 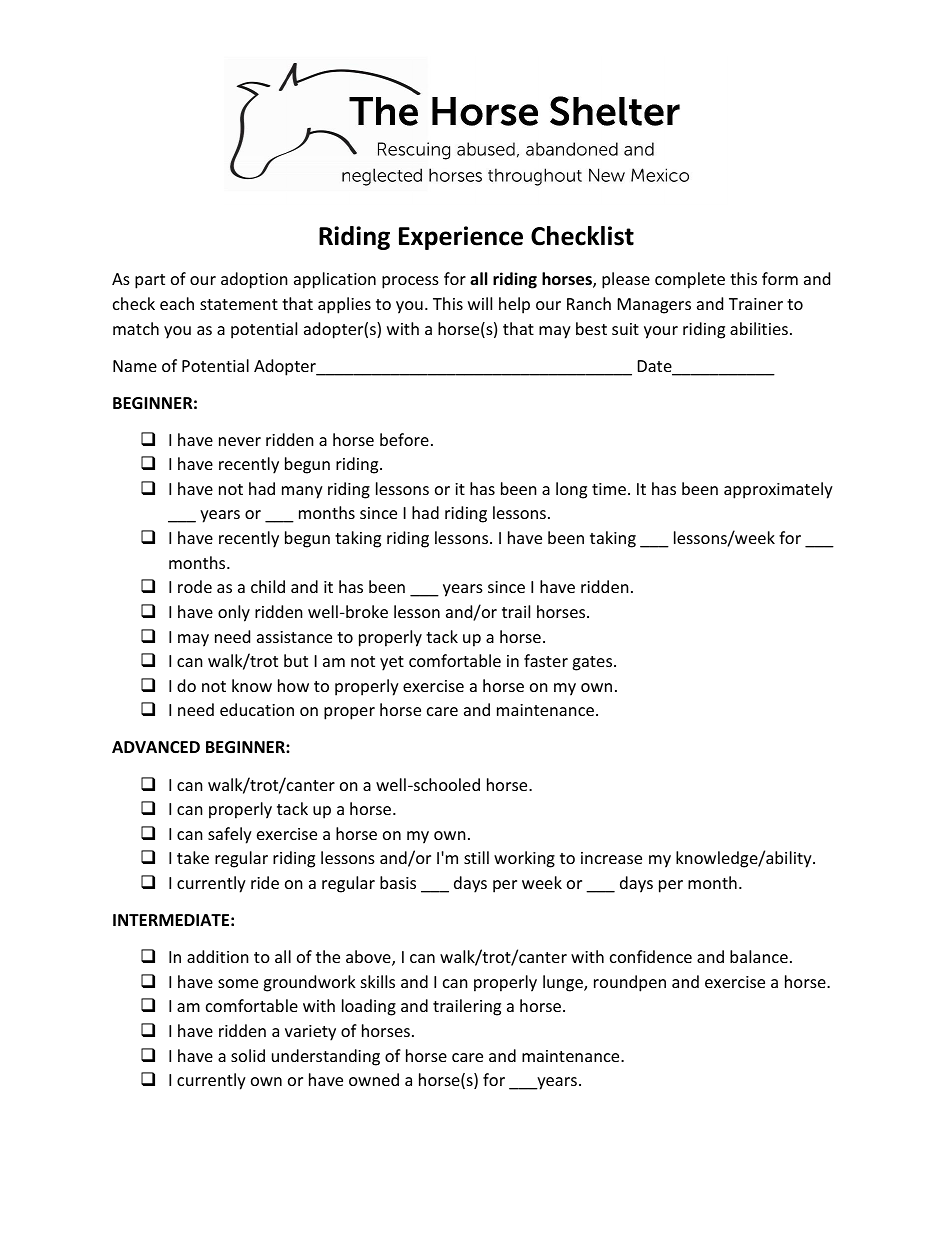 I want to click on Experience, so click(x=461, y=238).
